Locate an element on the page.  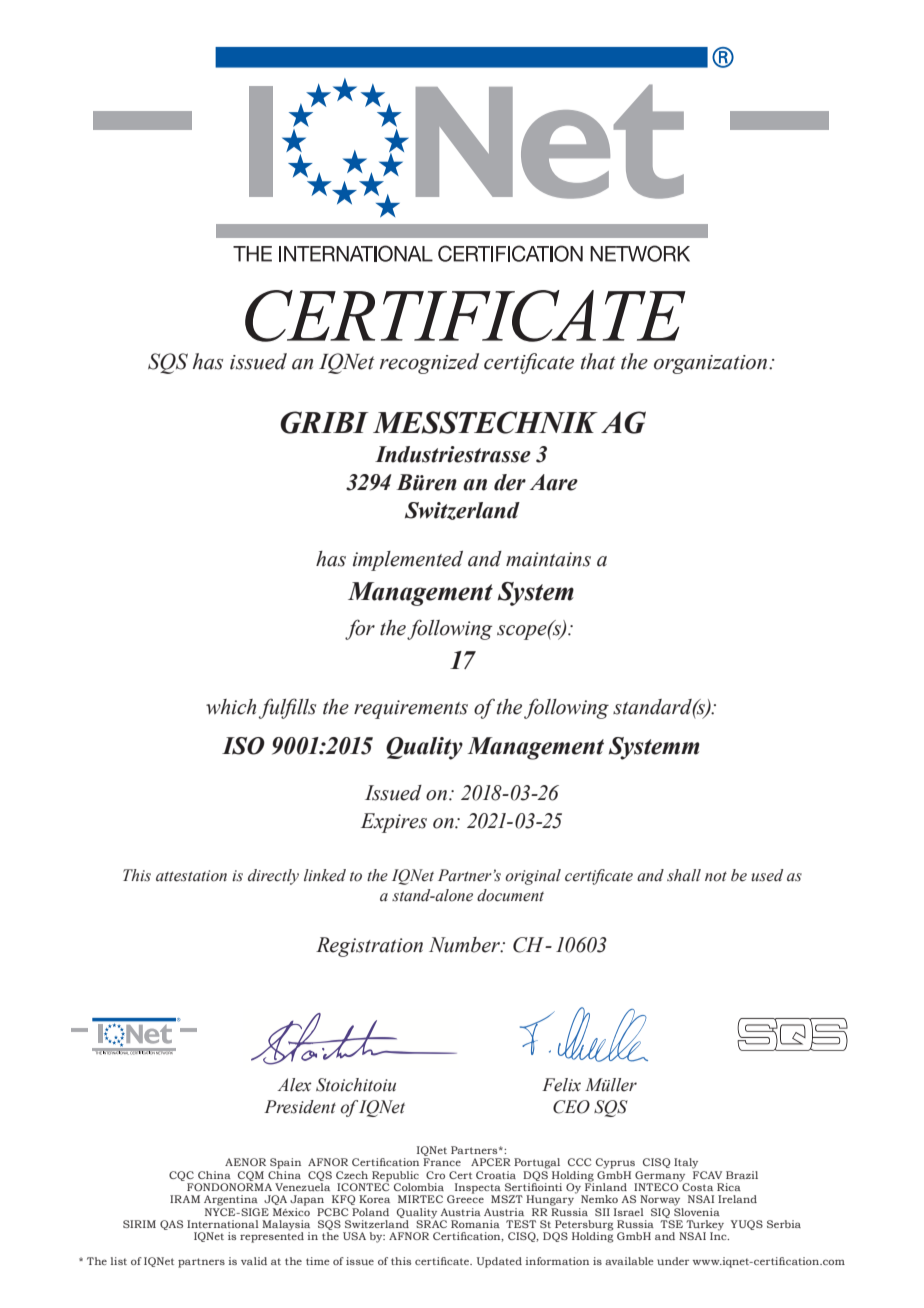
organization is located at coordinates (712, 364).
